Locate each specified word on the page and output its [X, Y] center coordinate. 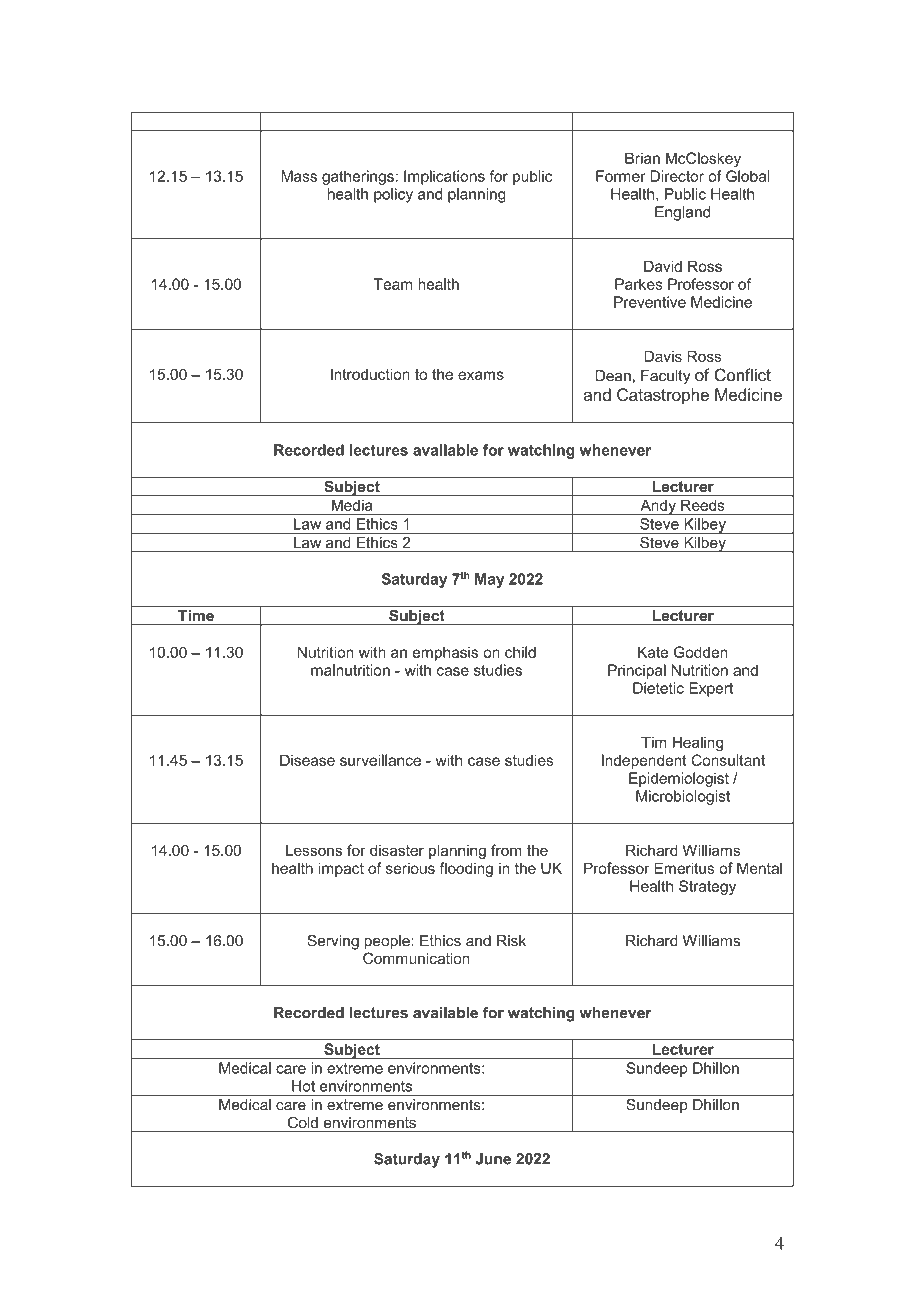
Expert [711, 689]
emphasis [445, 653]
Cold [303, 1122]
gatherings [358, 177]
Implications [444, 177]
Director [677, 176]
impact [341, 869]
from [506, 850]
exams [481, 375]
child [520, 652]
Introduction [370, 374]
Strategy [707, 887]
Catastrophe [663, 396]
